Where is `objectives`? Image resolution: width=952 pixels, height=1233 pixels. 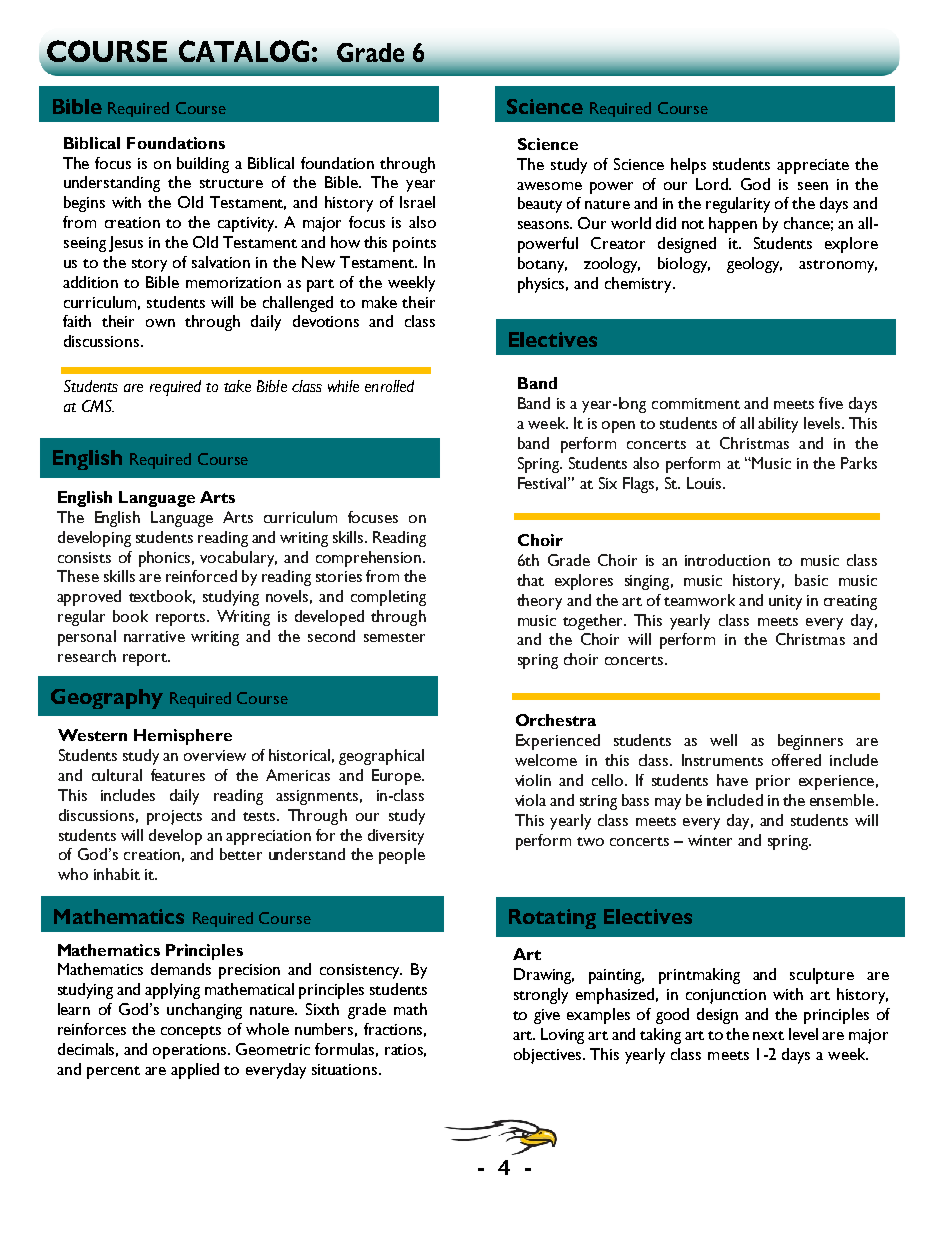 objectives is located at coordinates (549, 1056).
